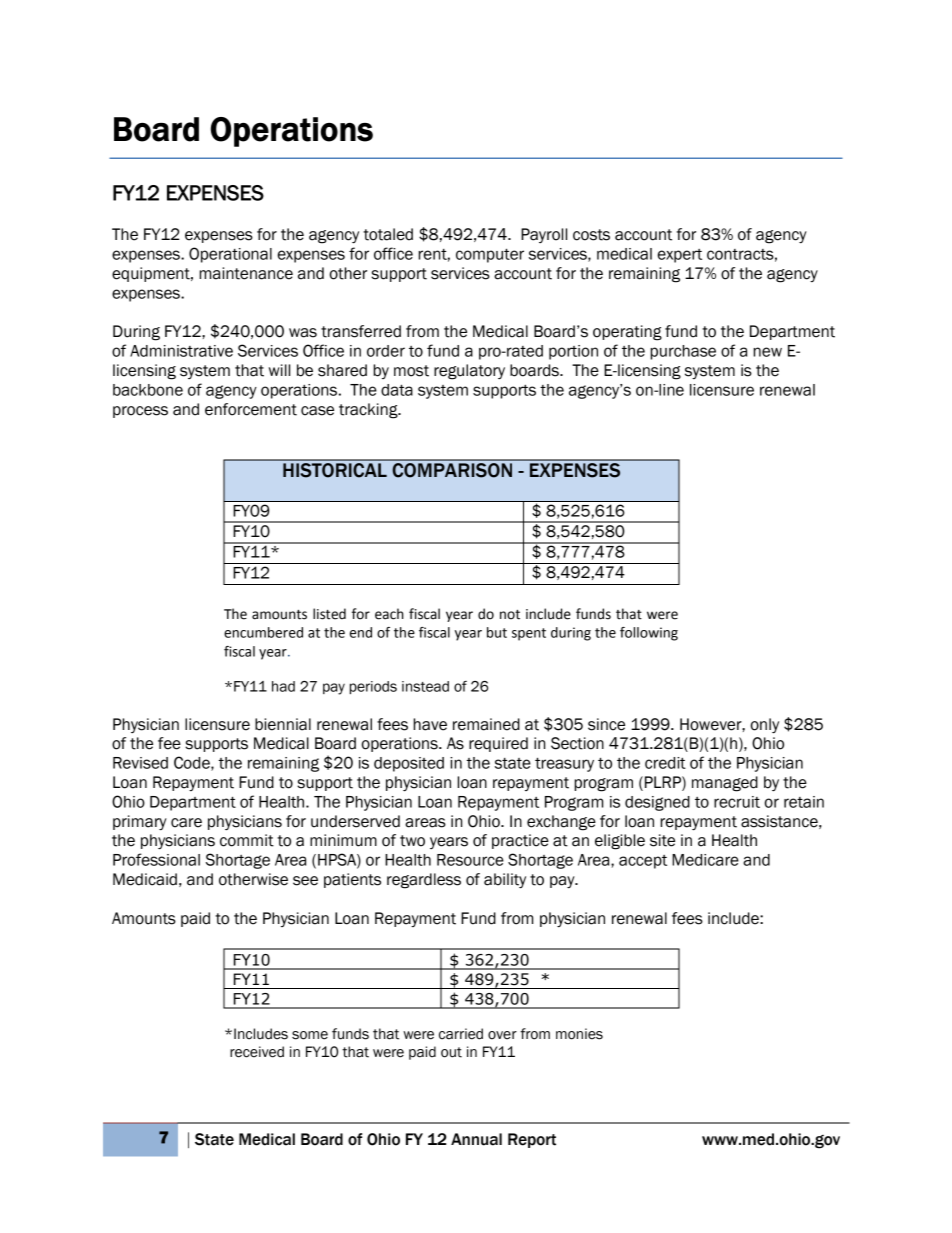 Image resolution: width=952 pixels, height=1233 pixels. I want to click on Annual, so click(476, 1139).
